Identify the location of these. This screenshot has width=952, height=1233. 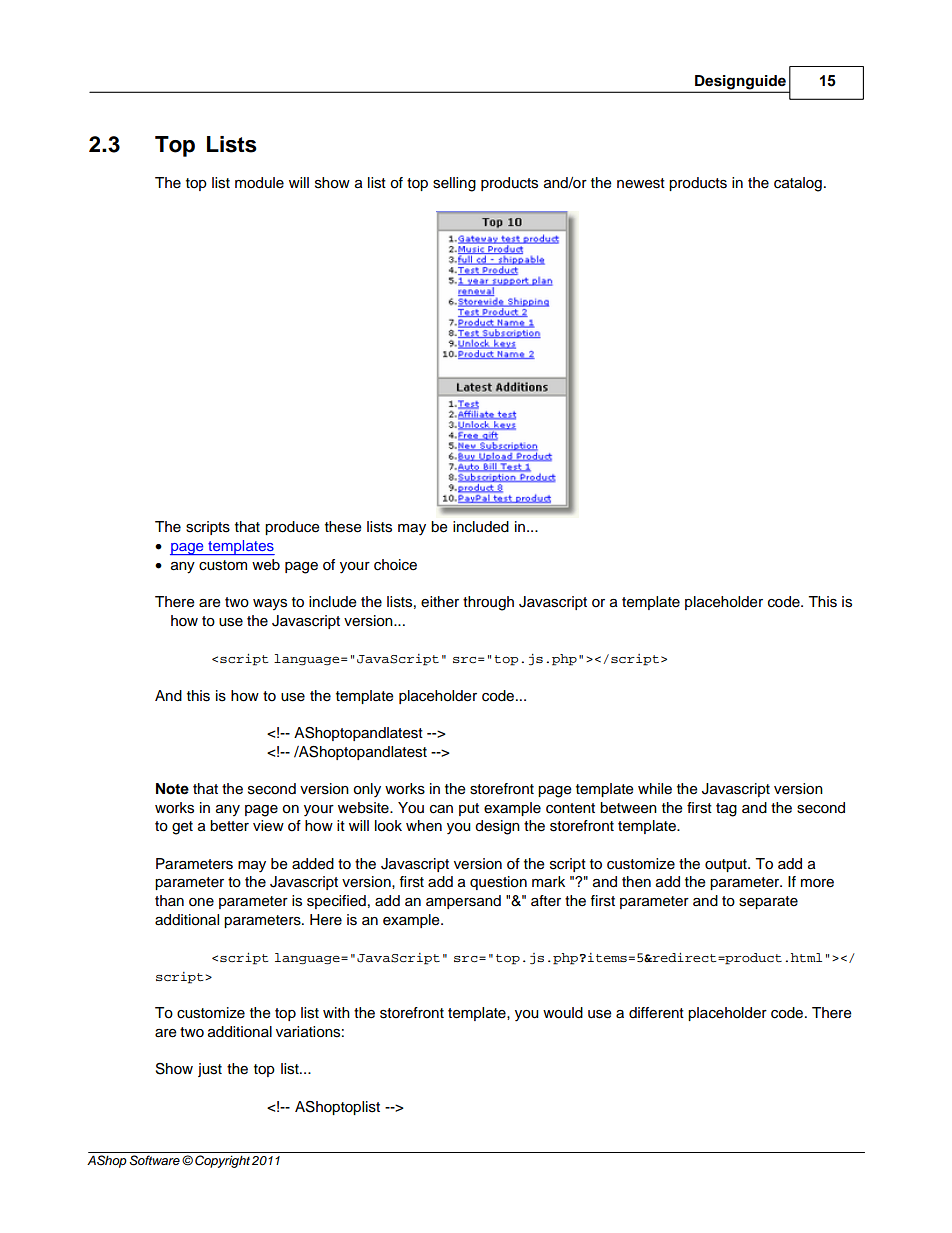
(343, 527).
